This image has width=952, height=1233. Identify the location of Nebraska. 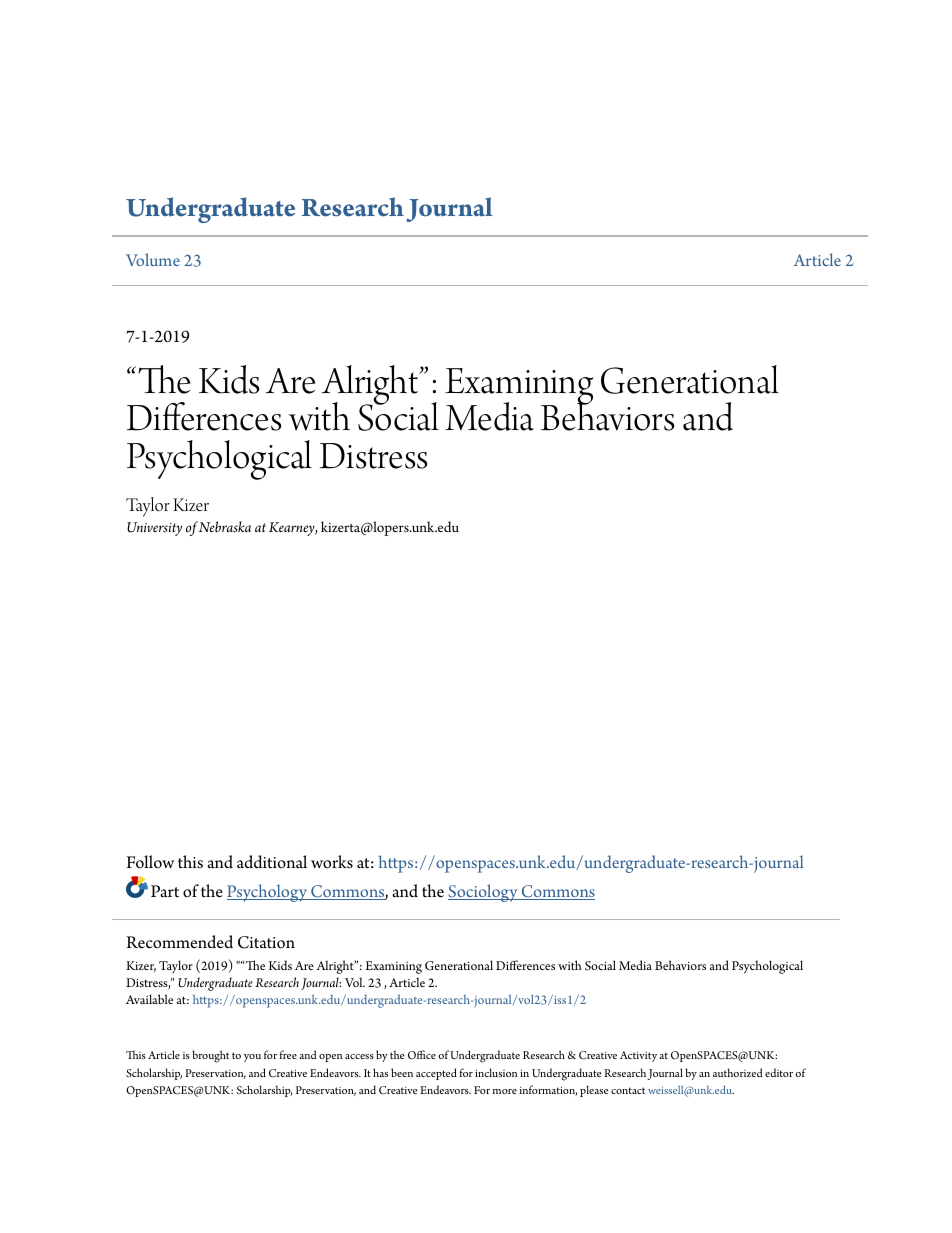
(225, 527).
